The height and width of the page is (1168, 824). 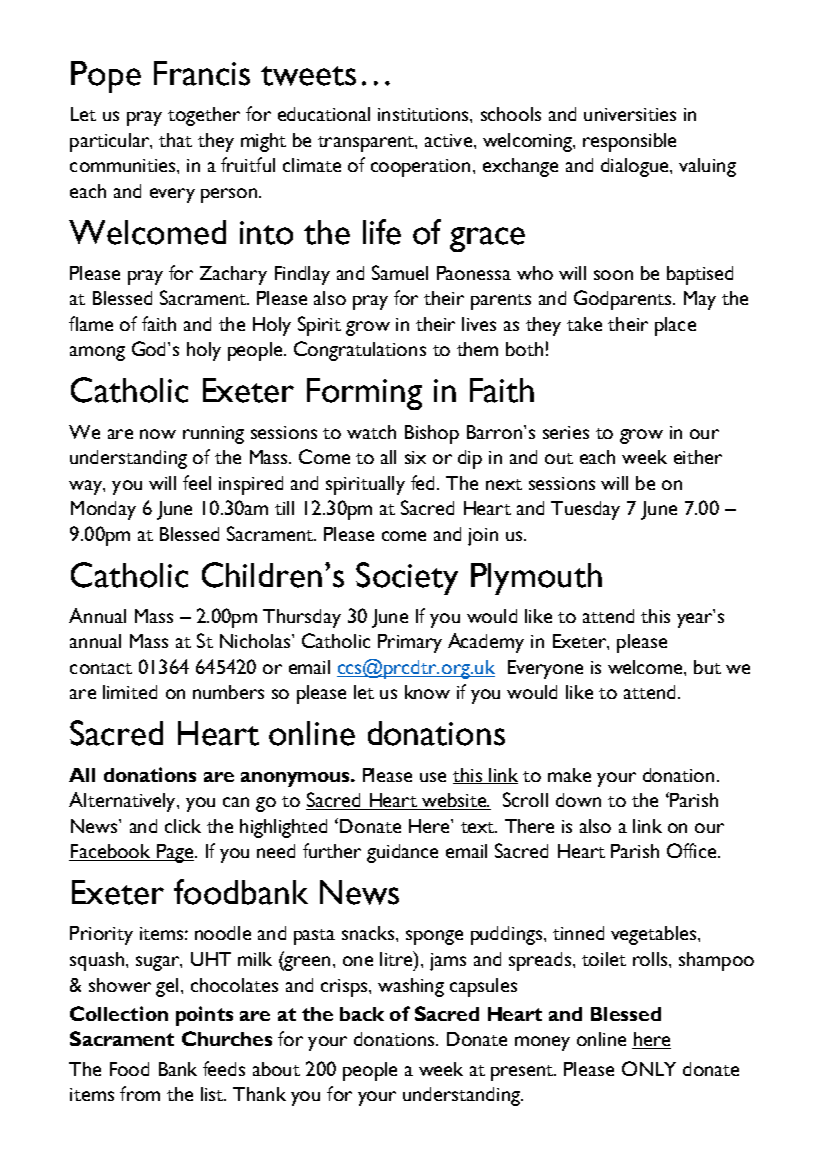 What do you see at coordinates (698, 457) in the page?
I see `either` at bounding box center [698, 457].
